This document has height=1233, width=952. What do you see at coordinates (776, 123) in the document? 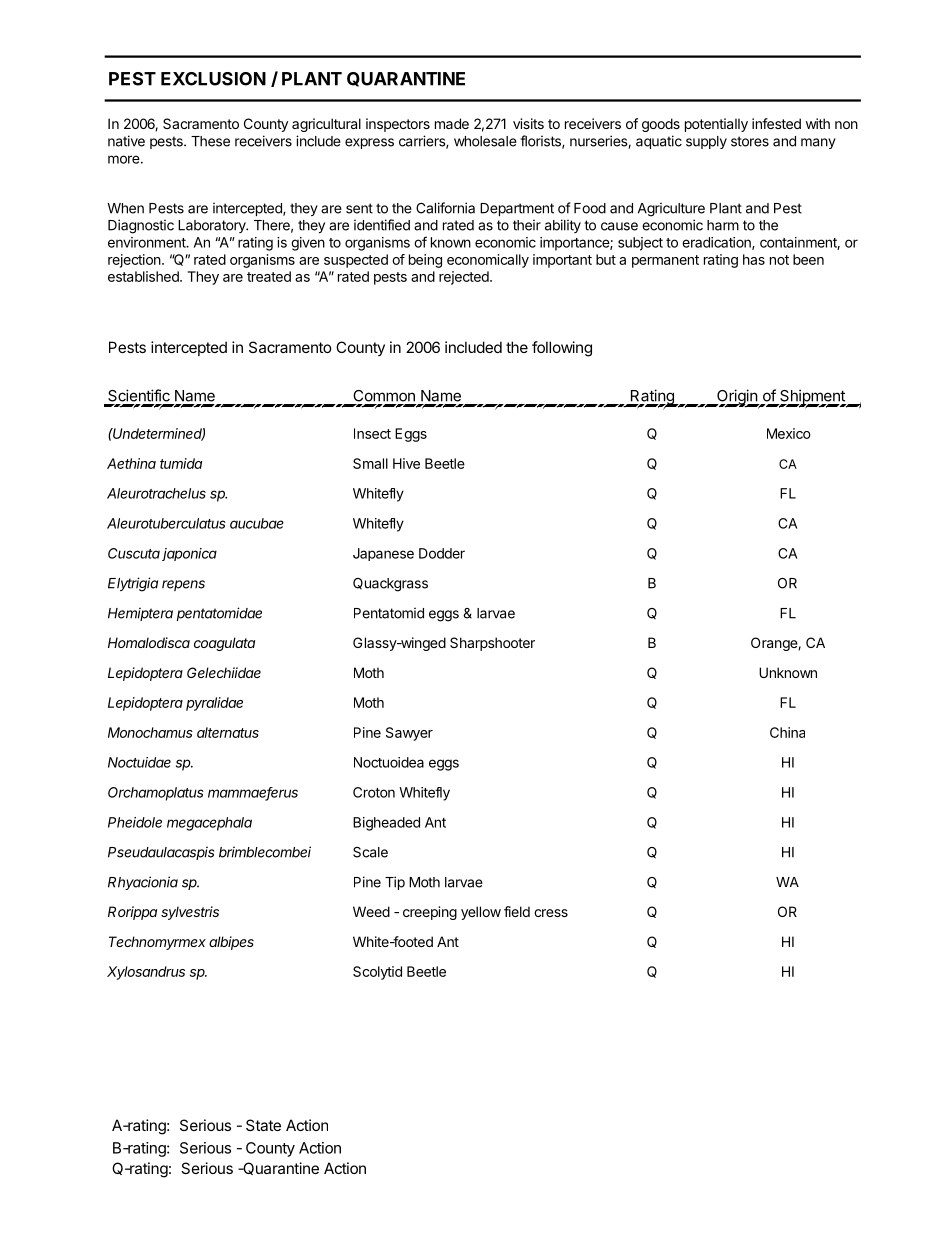
I see `infested` at bounding box center [776, 123].
